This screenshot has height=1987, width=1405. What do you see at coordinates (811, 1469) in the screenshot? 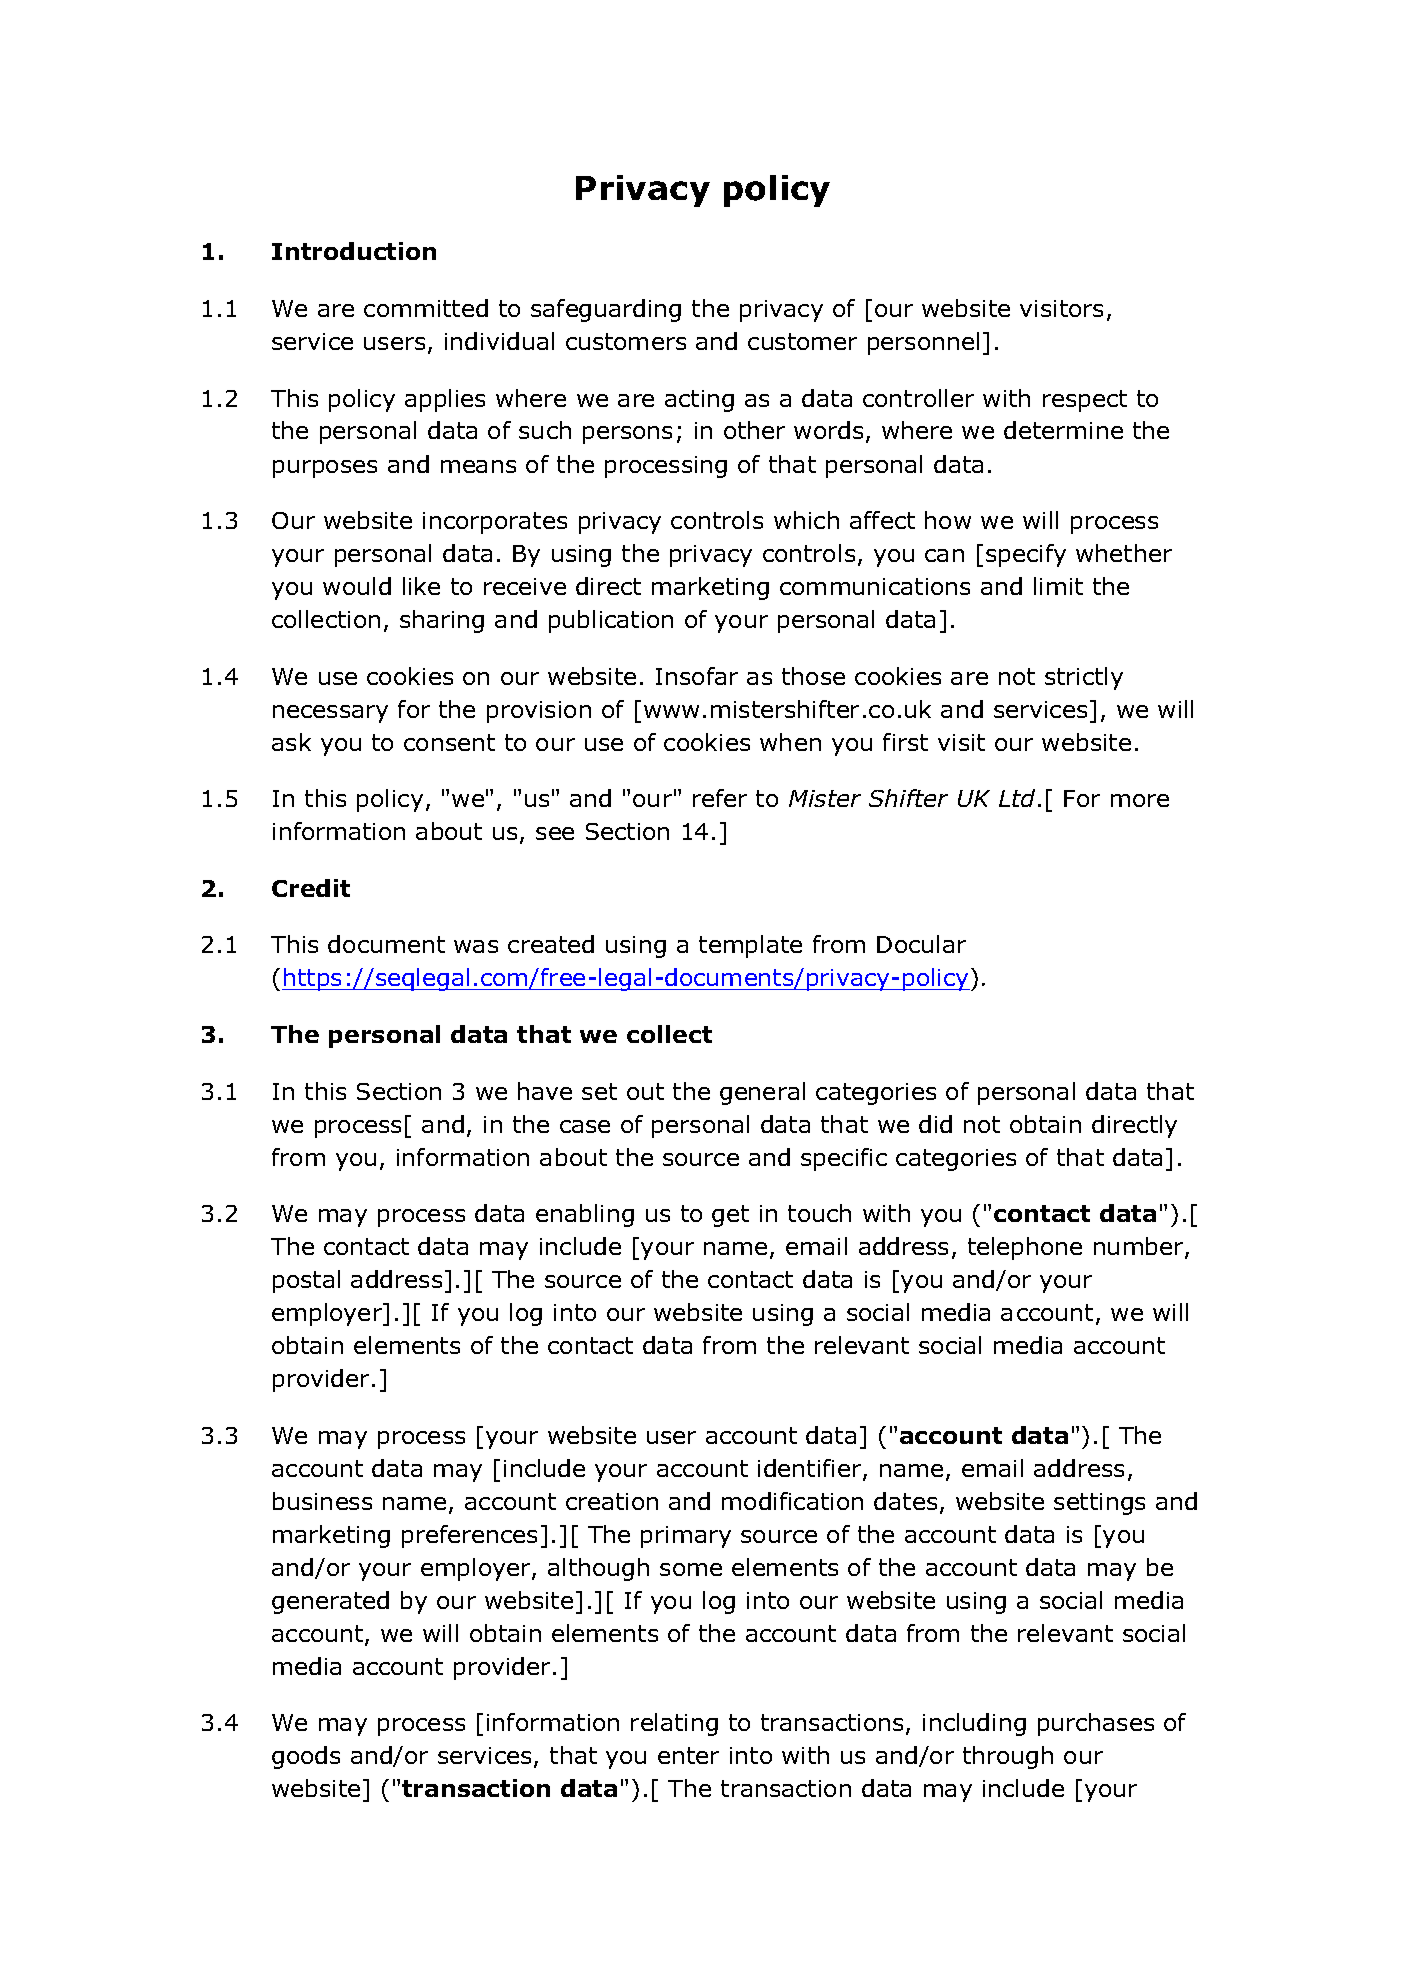
I see `identifier` at bounding box center [811, 1469].
